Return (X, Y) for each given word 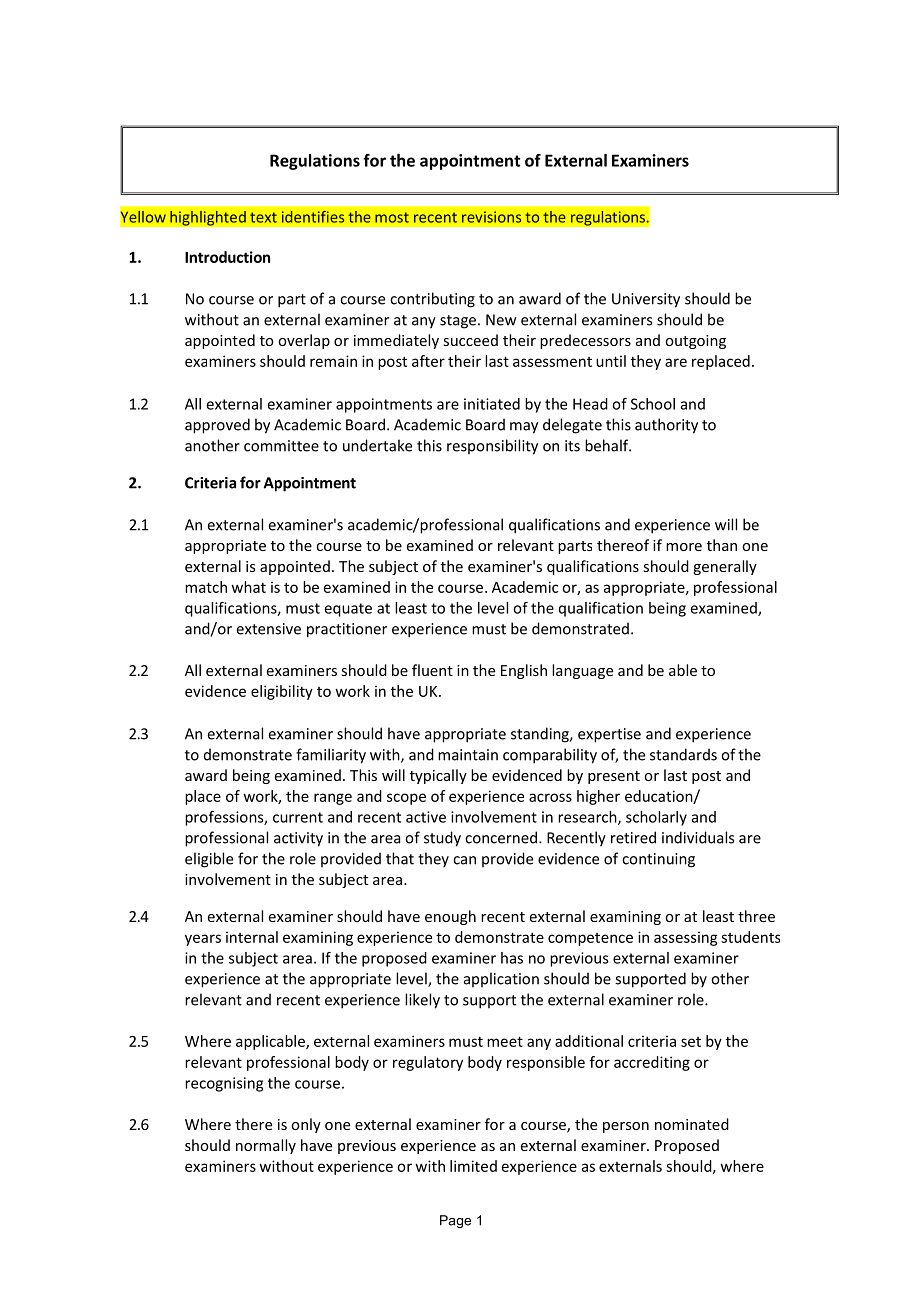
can (464, 860)
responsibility (492, 447)
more (684, 547)
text (263, 217)
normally (266, 1146)
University (646, 300)
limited (473, 1166)
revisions (491, 217)
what (249, 587)
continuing (658, 860)
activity (298, 839)
